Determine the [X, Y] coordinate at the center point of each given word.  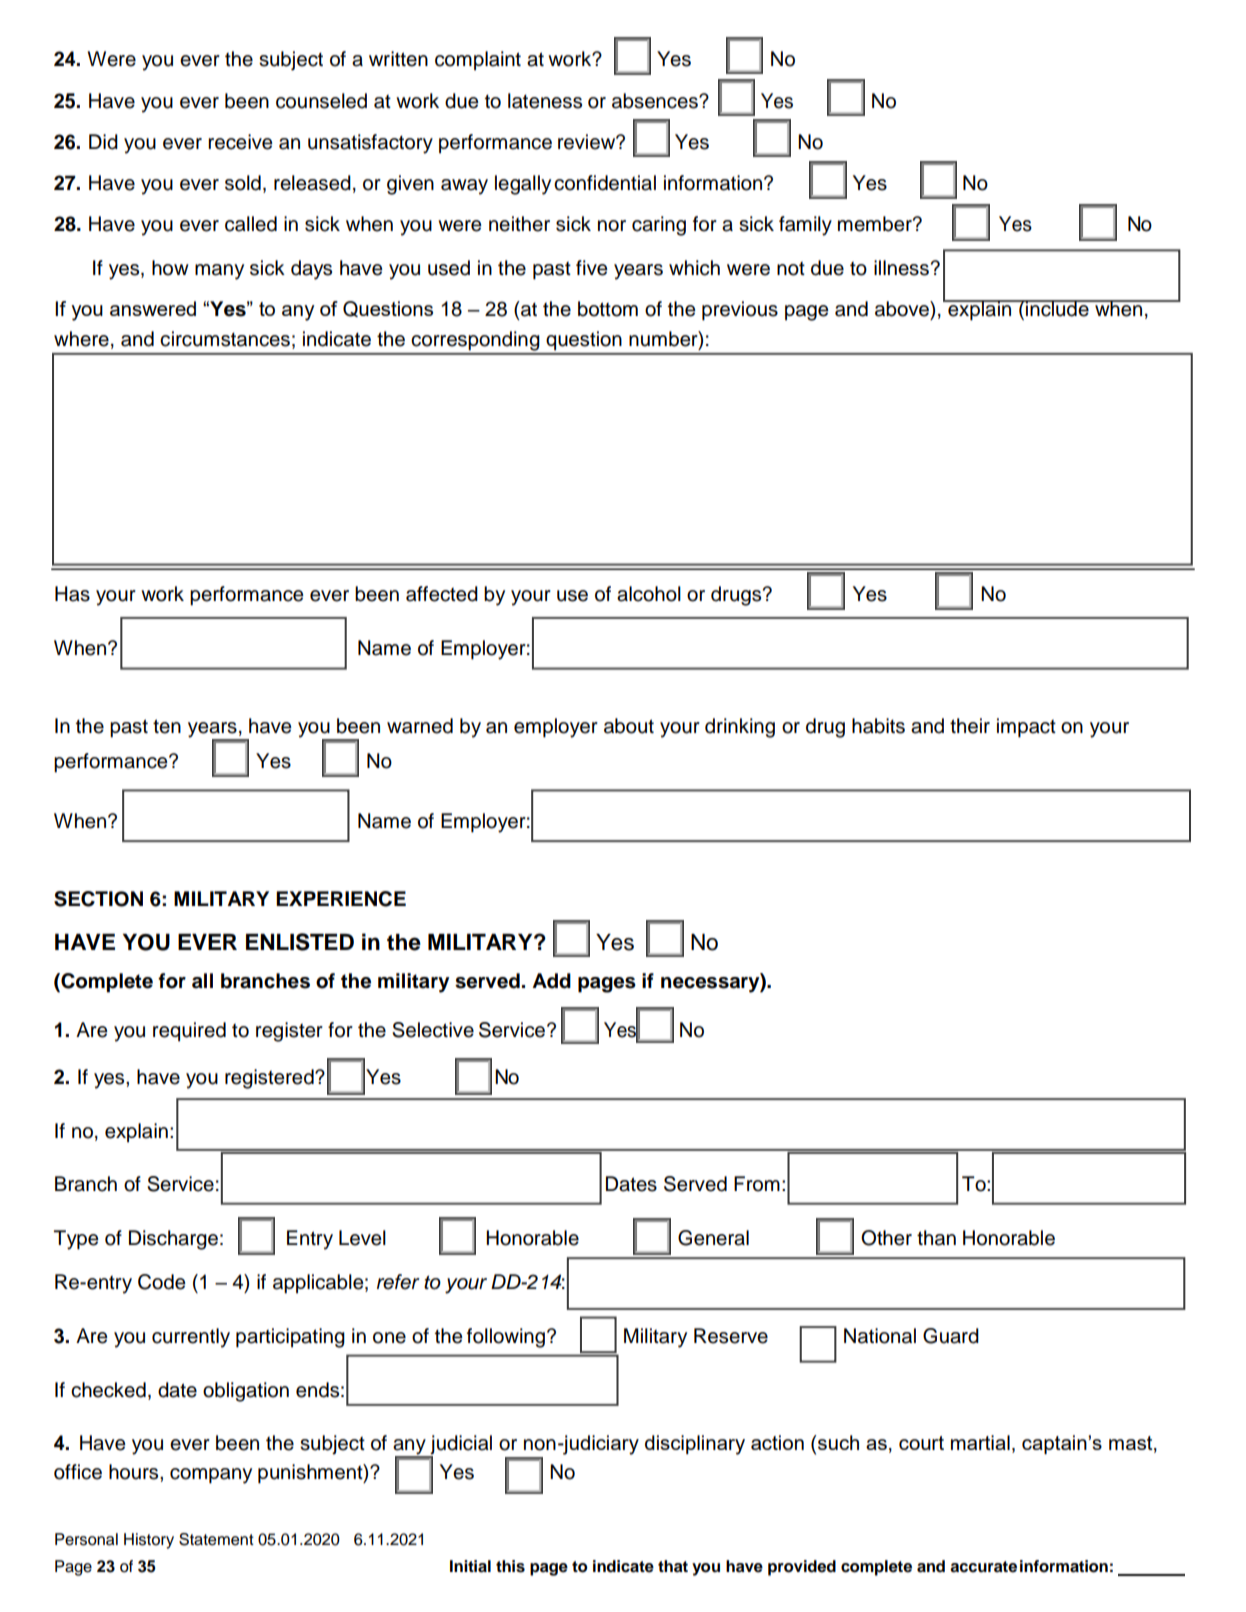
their [970, 726]
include [1057, 308]
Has [72, 594]
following [506, 1338]
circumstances [225, 339]
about [629, 726]
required [189, 1032]
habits [878, 726]
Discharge [173, 1240]
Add [551, 981]
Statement [216, 1539]
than [936, 1238]
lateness [545, 101]
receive [240, 142]
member [876, 224]
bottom [608, 309]
